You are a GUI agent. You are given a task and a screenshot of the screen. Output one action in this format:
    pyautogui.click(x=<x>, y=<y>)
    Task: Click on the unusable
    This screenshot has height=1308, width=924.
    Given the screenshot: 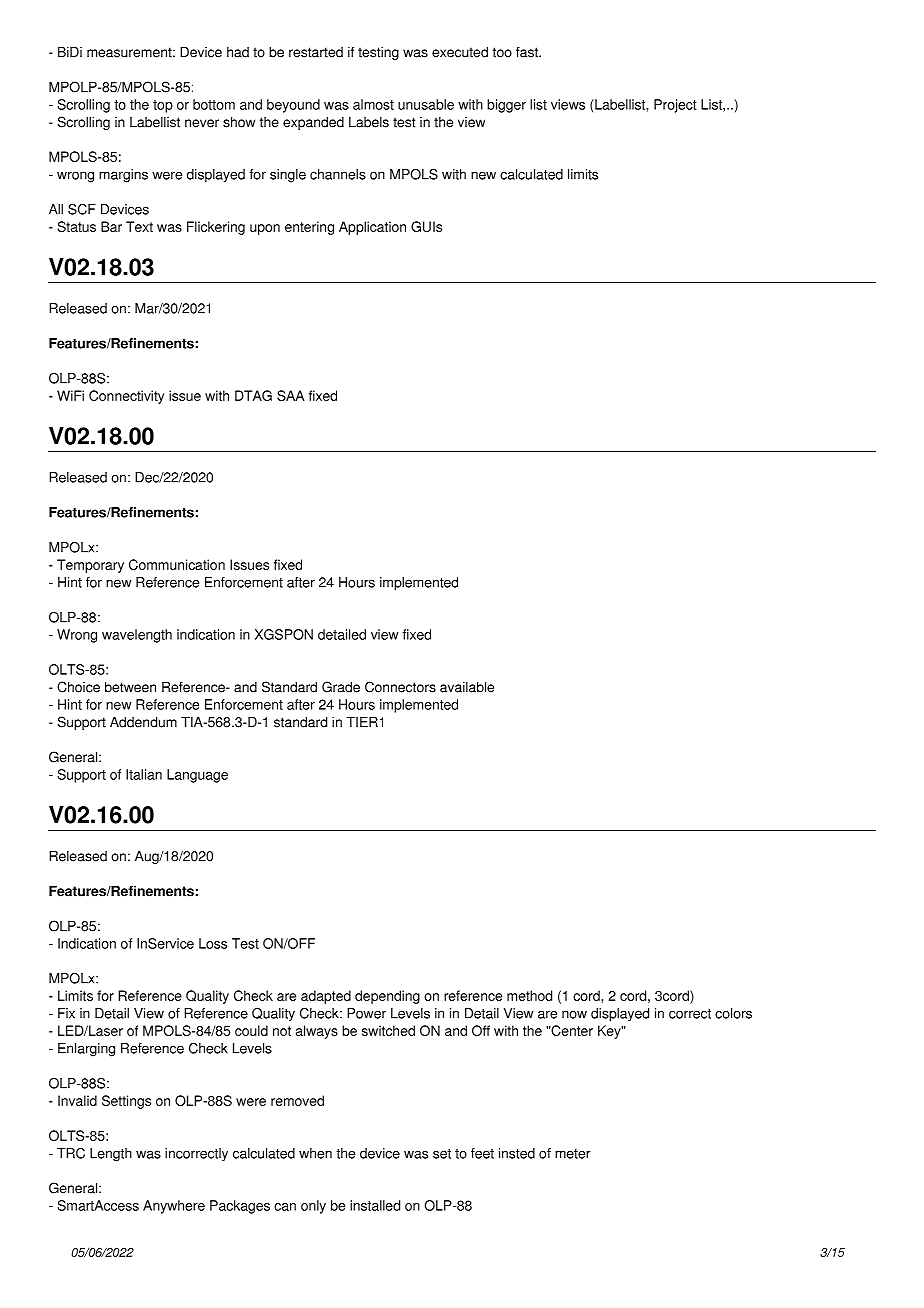 What is the action you would take?
    pyautogui.click(x=426, y=104)
